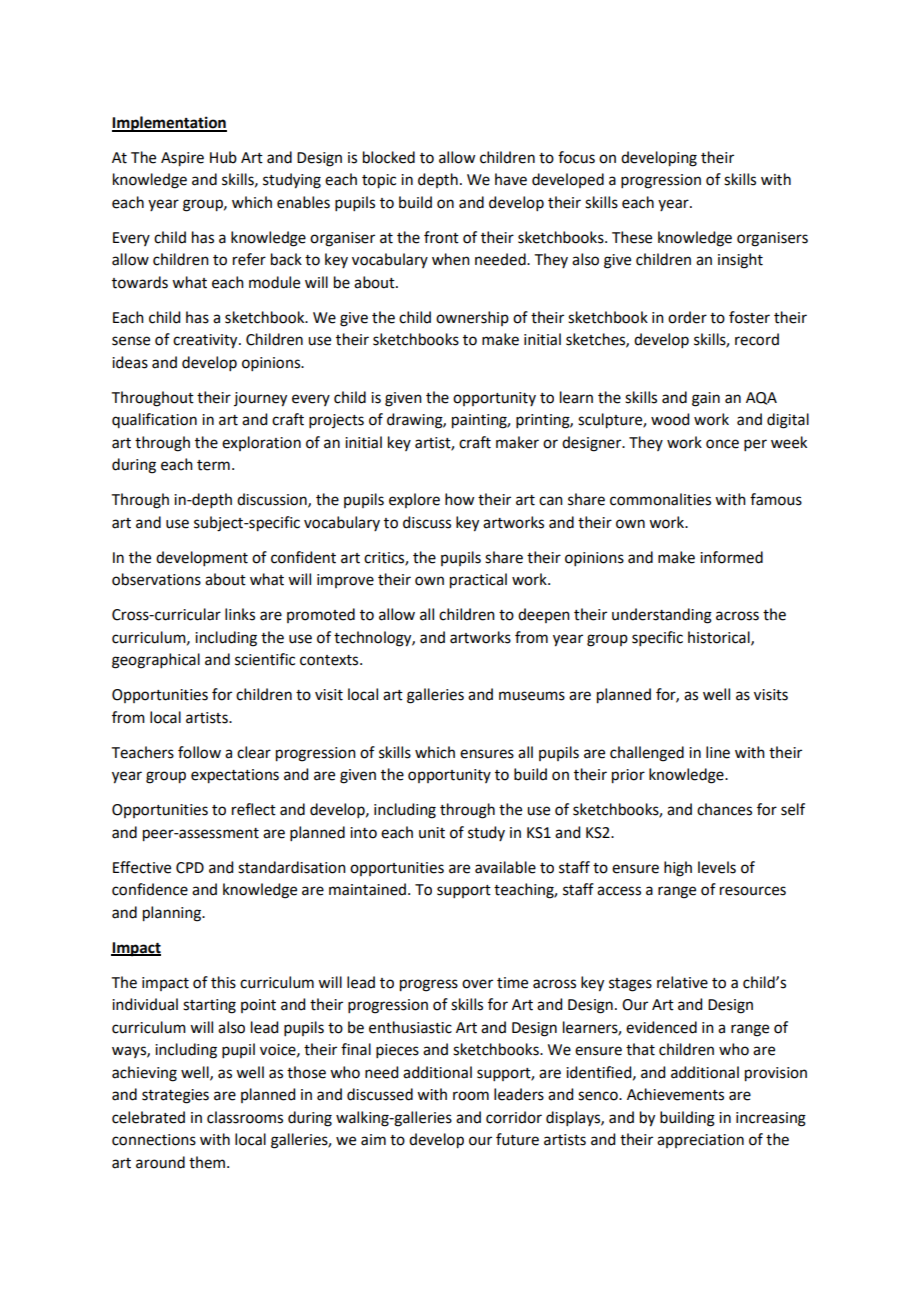 The width and height of the document is (924, 1308). What do you see at coordinates (632, 237) in the document?
I see `These` at bounding box center [632, 237].
